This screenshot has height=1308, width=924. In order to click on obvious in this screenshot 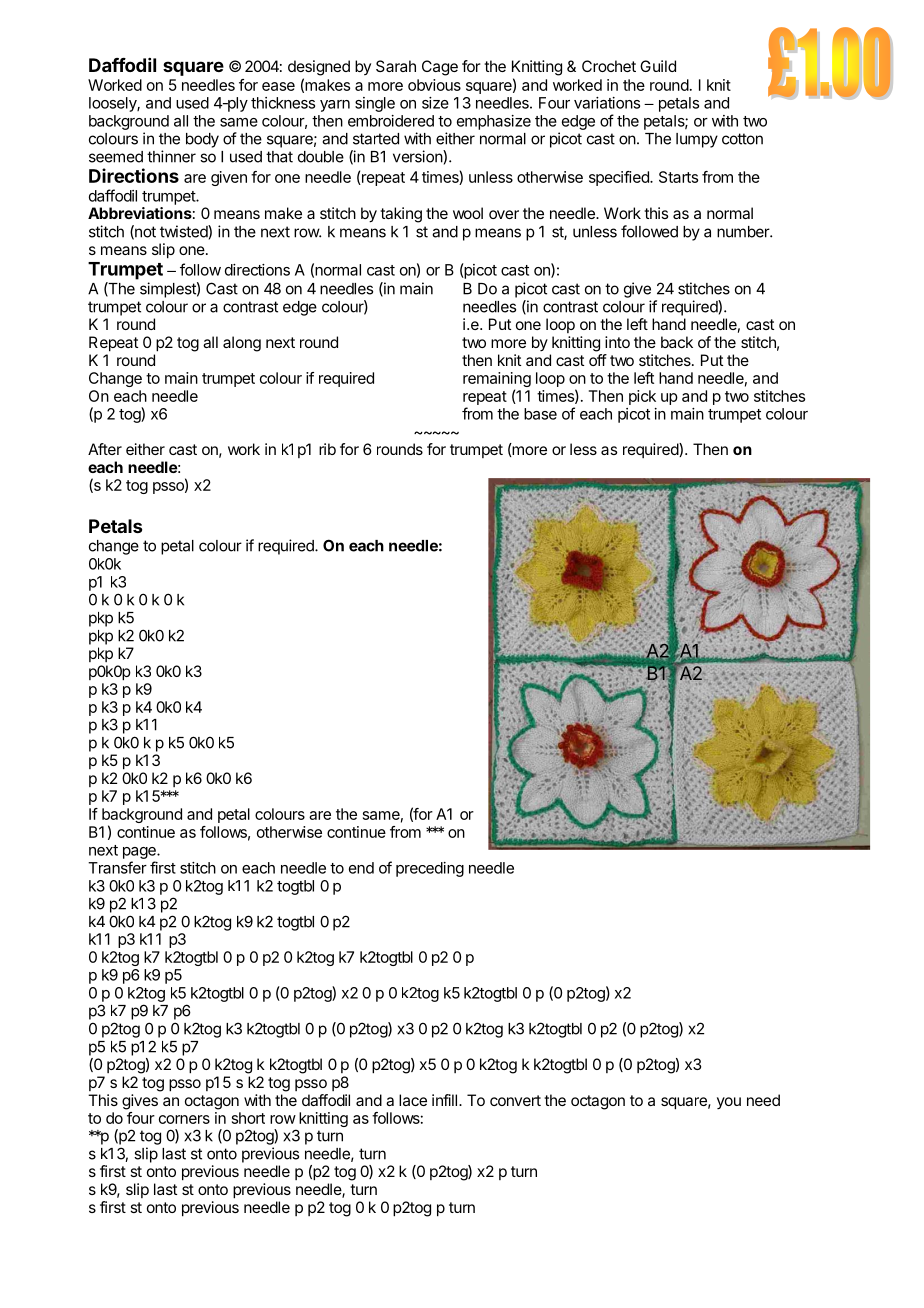, I will do `click(434, 85)`.
